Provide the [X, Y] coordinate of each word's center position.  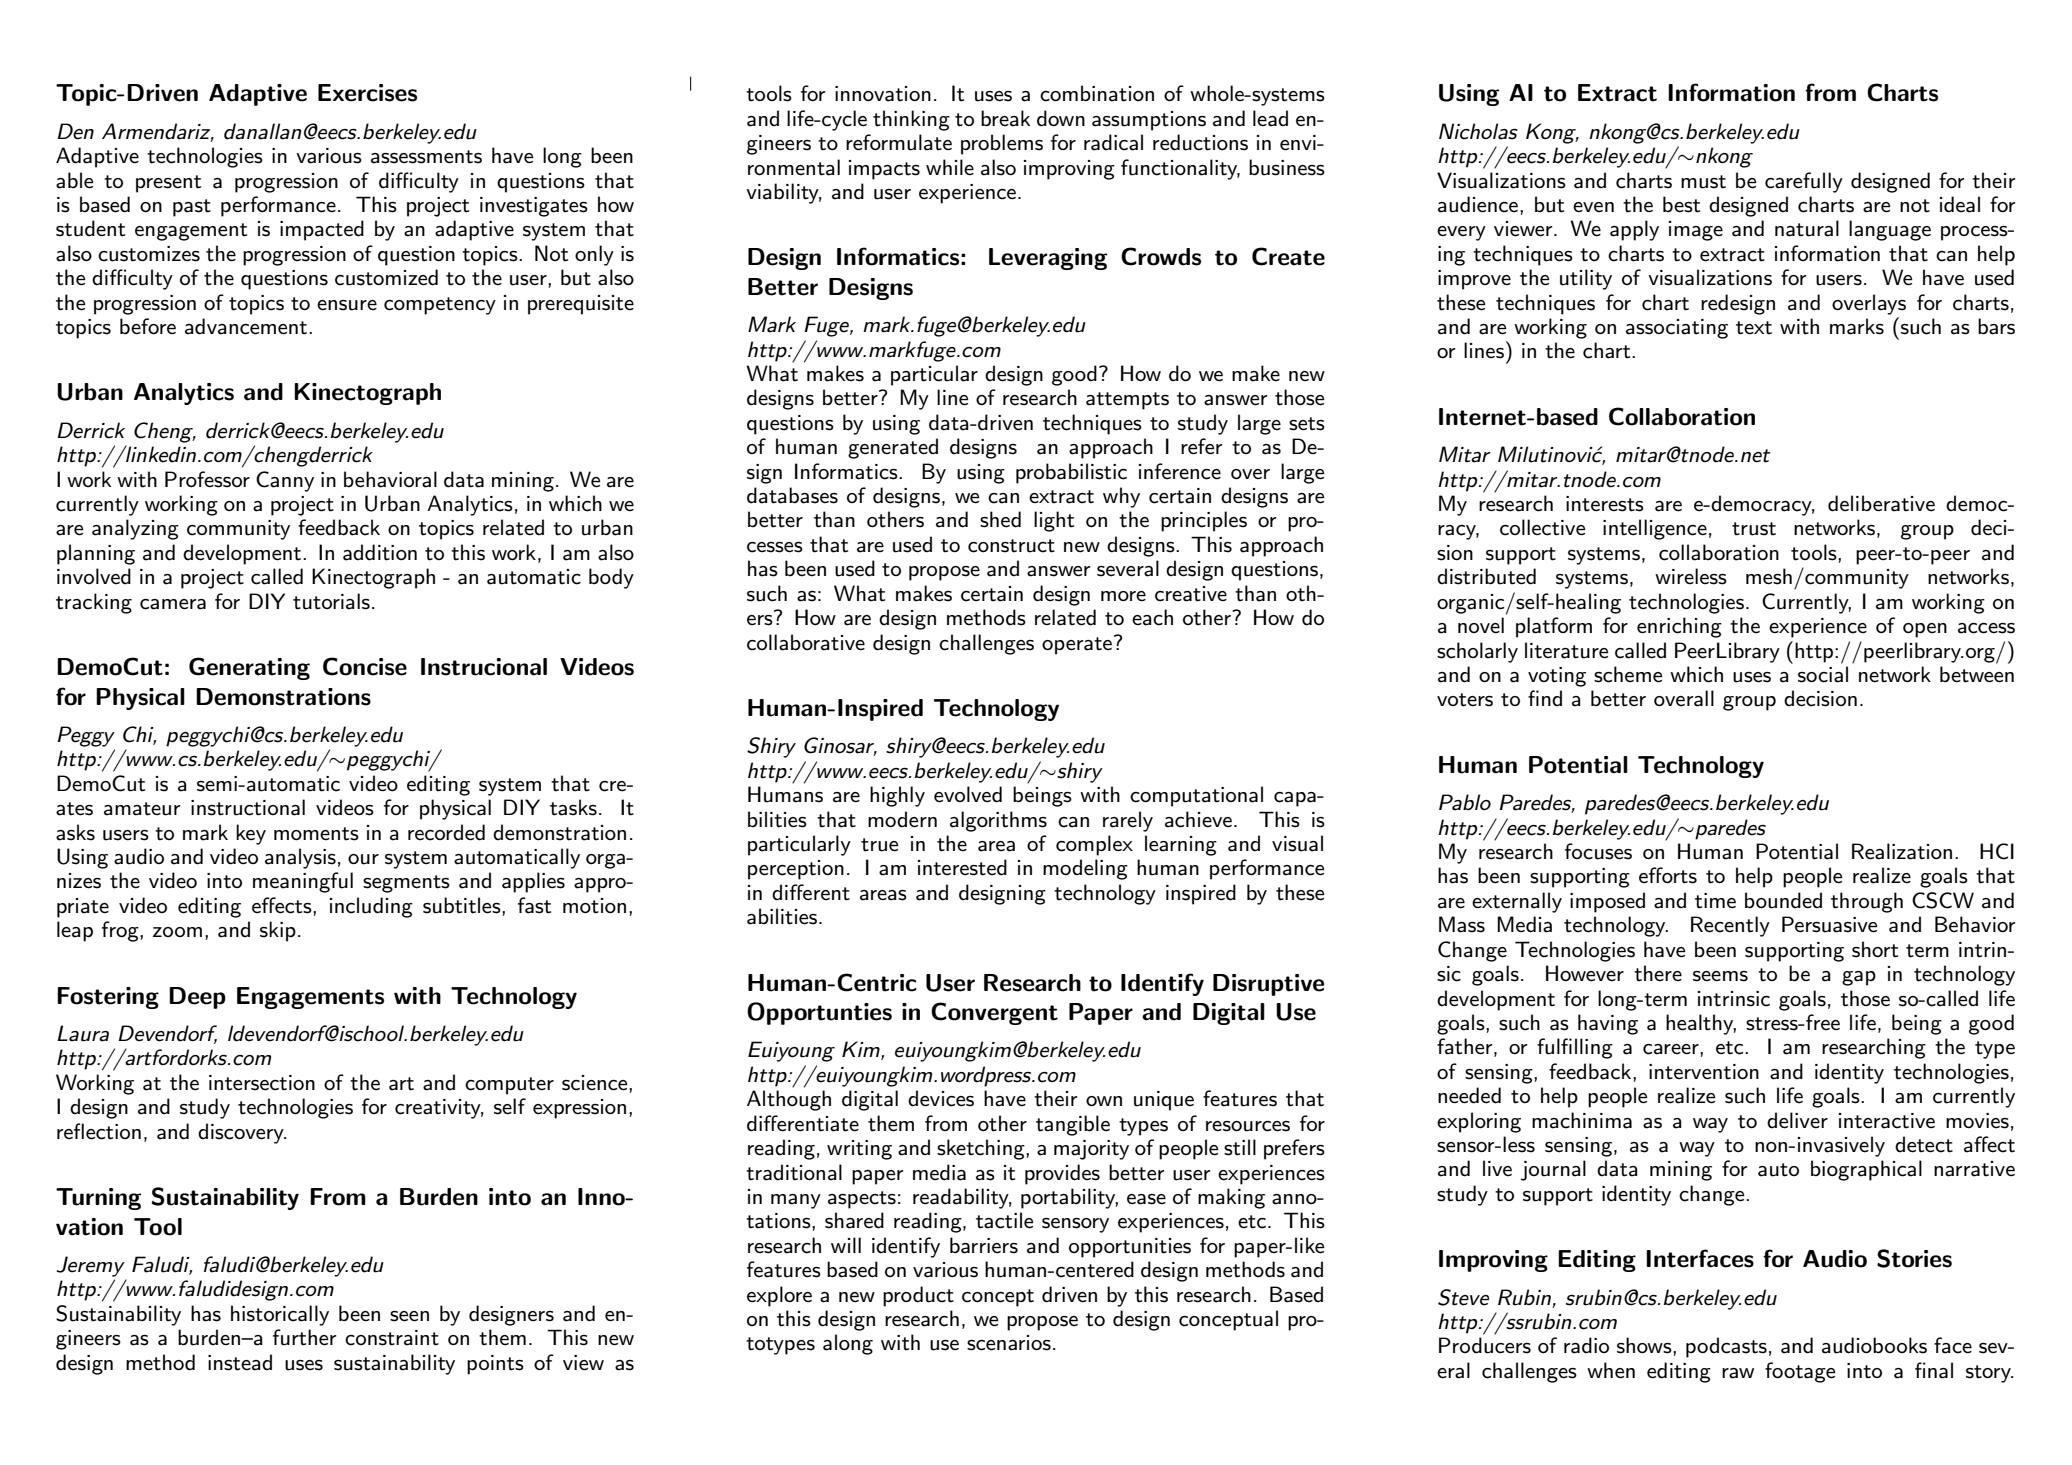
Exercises [367, 93]
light [1054, 521]
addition [380, 552]
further [305, 1337]
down [1061, 118]
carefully [1804, 182]
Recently [1730, 926]
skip [278, 931]
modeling [1085, 869]
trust [1754, 529]
